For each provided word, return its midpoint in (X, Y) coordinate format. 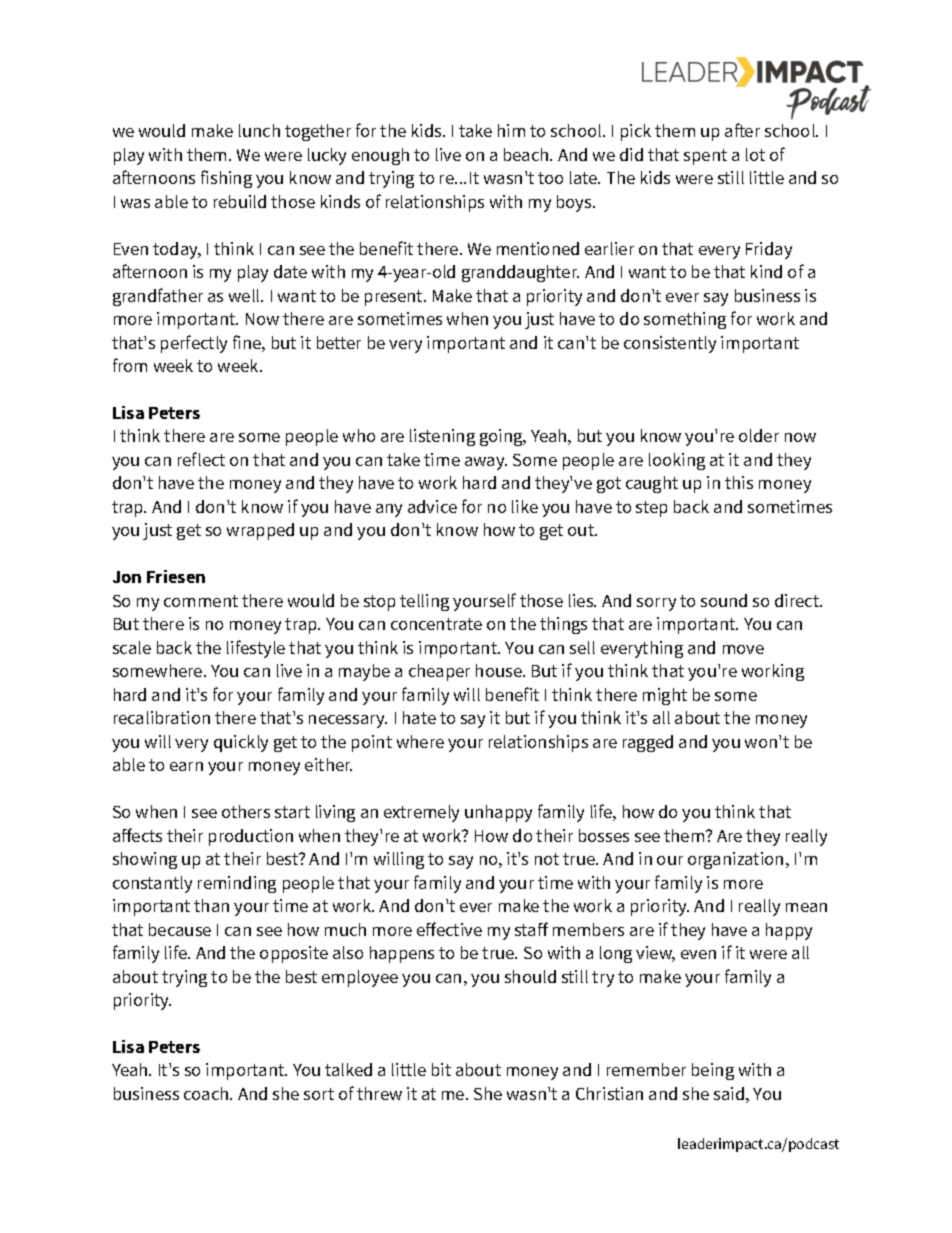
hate (419, 717)
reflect (201, 459)
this (739, 482)
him (511, 130)
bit (441, 1069)
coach (207, 1093)
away (486, 463)
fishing (226, 179)
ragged (648, 743)
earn (186, 766)
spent (705, 157)
